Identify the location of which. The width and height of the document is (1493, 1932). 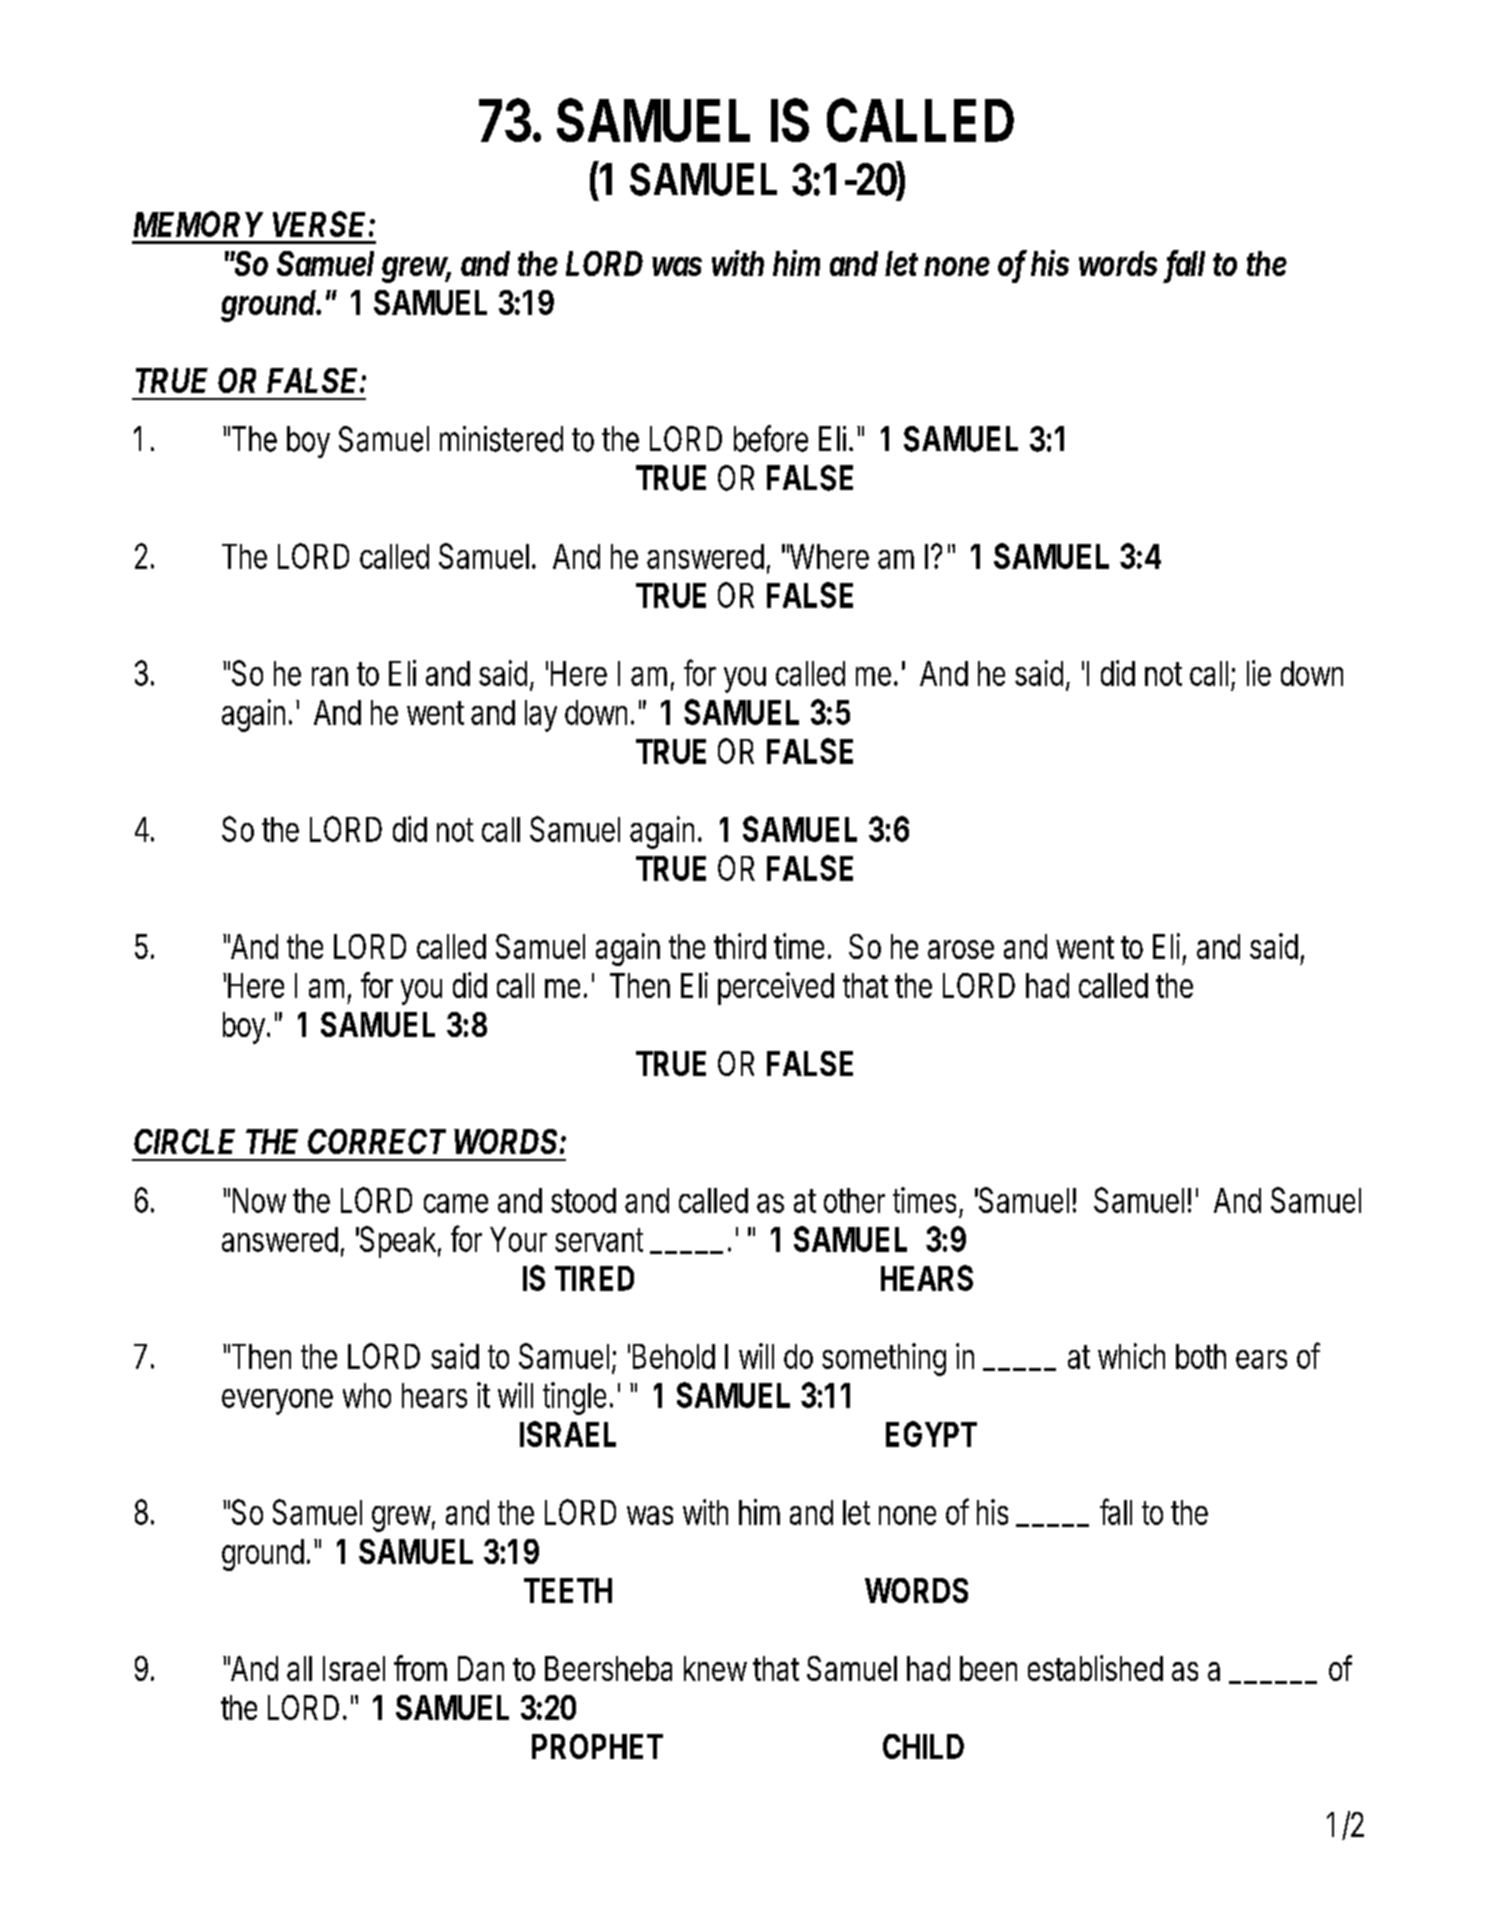
(1131, 1356).
